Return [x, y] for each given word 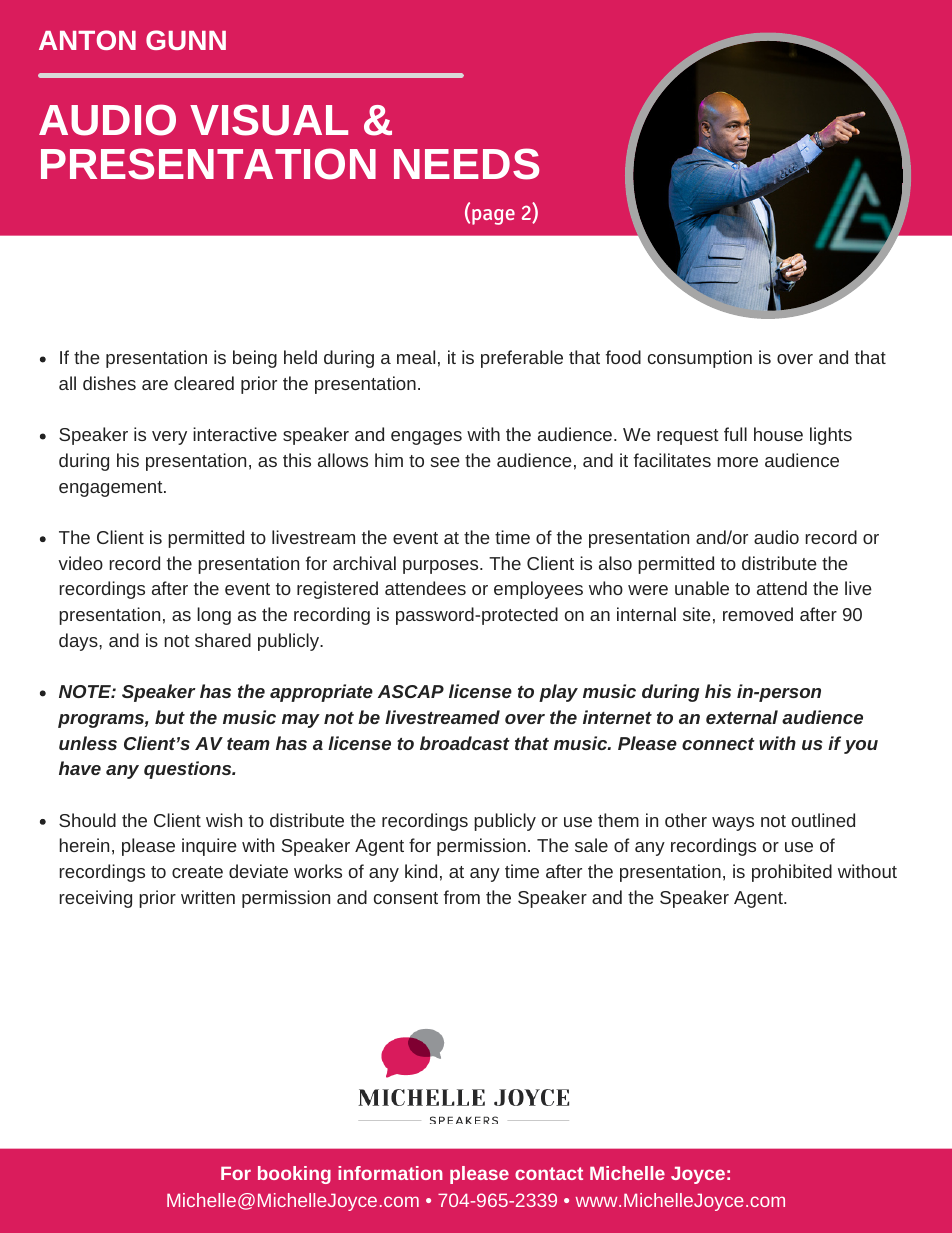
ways [733, 824]
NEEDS [466, 164]
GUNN [186, 40]
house [778, 434]
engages [426, 438]
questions [189, 770]
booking [294, 1175]
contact [549, 1173]
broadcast [465, 743]
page [493, 217]
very [169, 438]
